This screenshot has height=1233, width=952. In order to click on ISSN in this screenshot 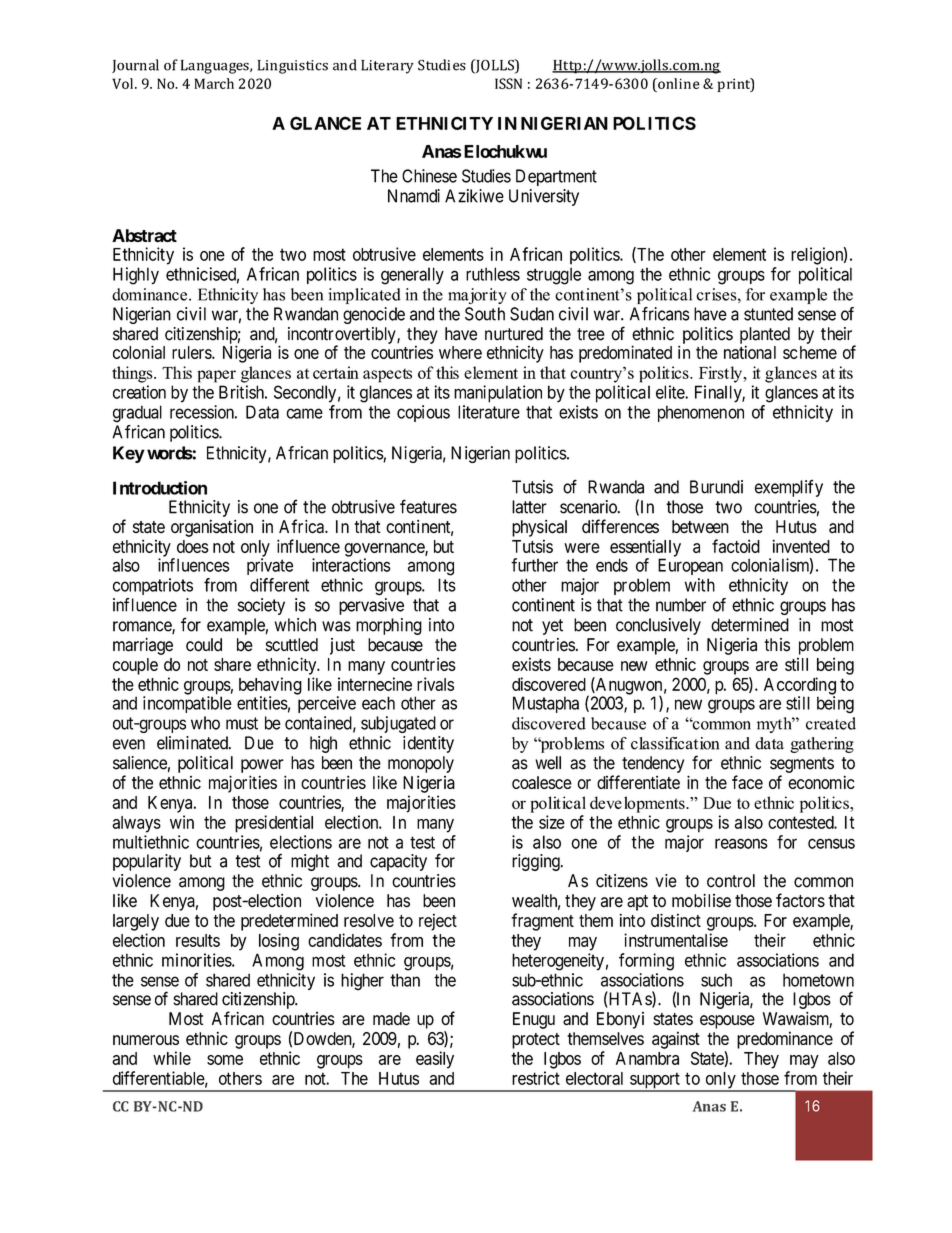, I will do `click(508, 83)`.
